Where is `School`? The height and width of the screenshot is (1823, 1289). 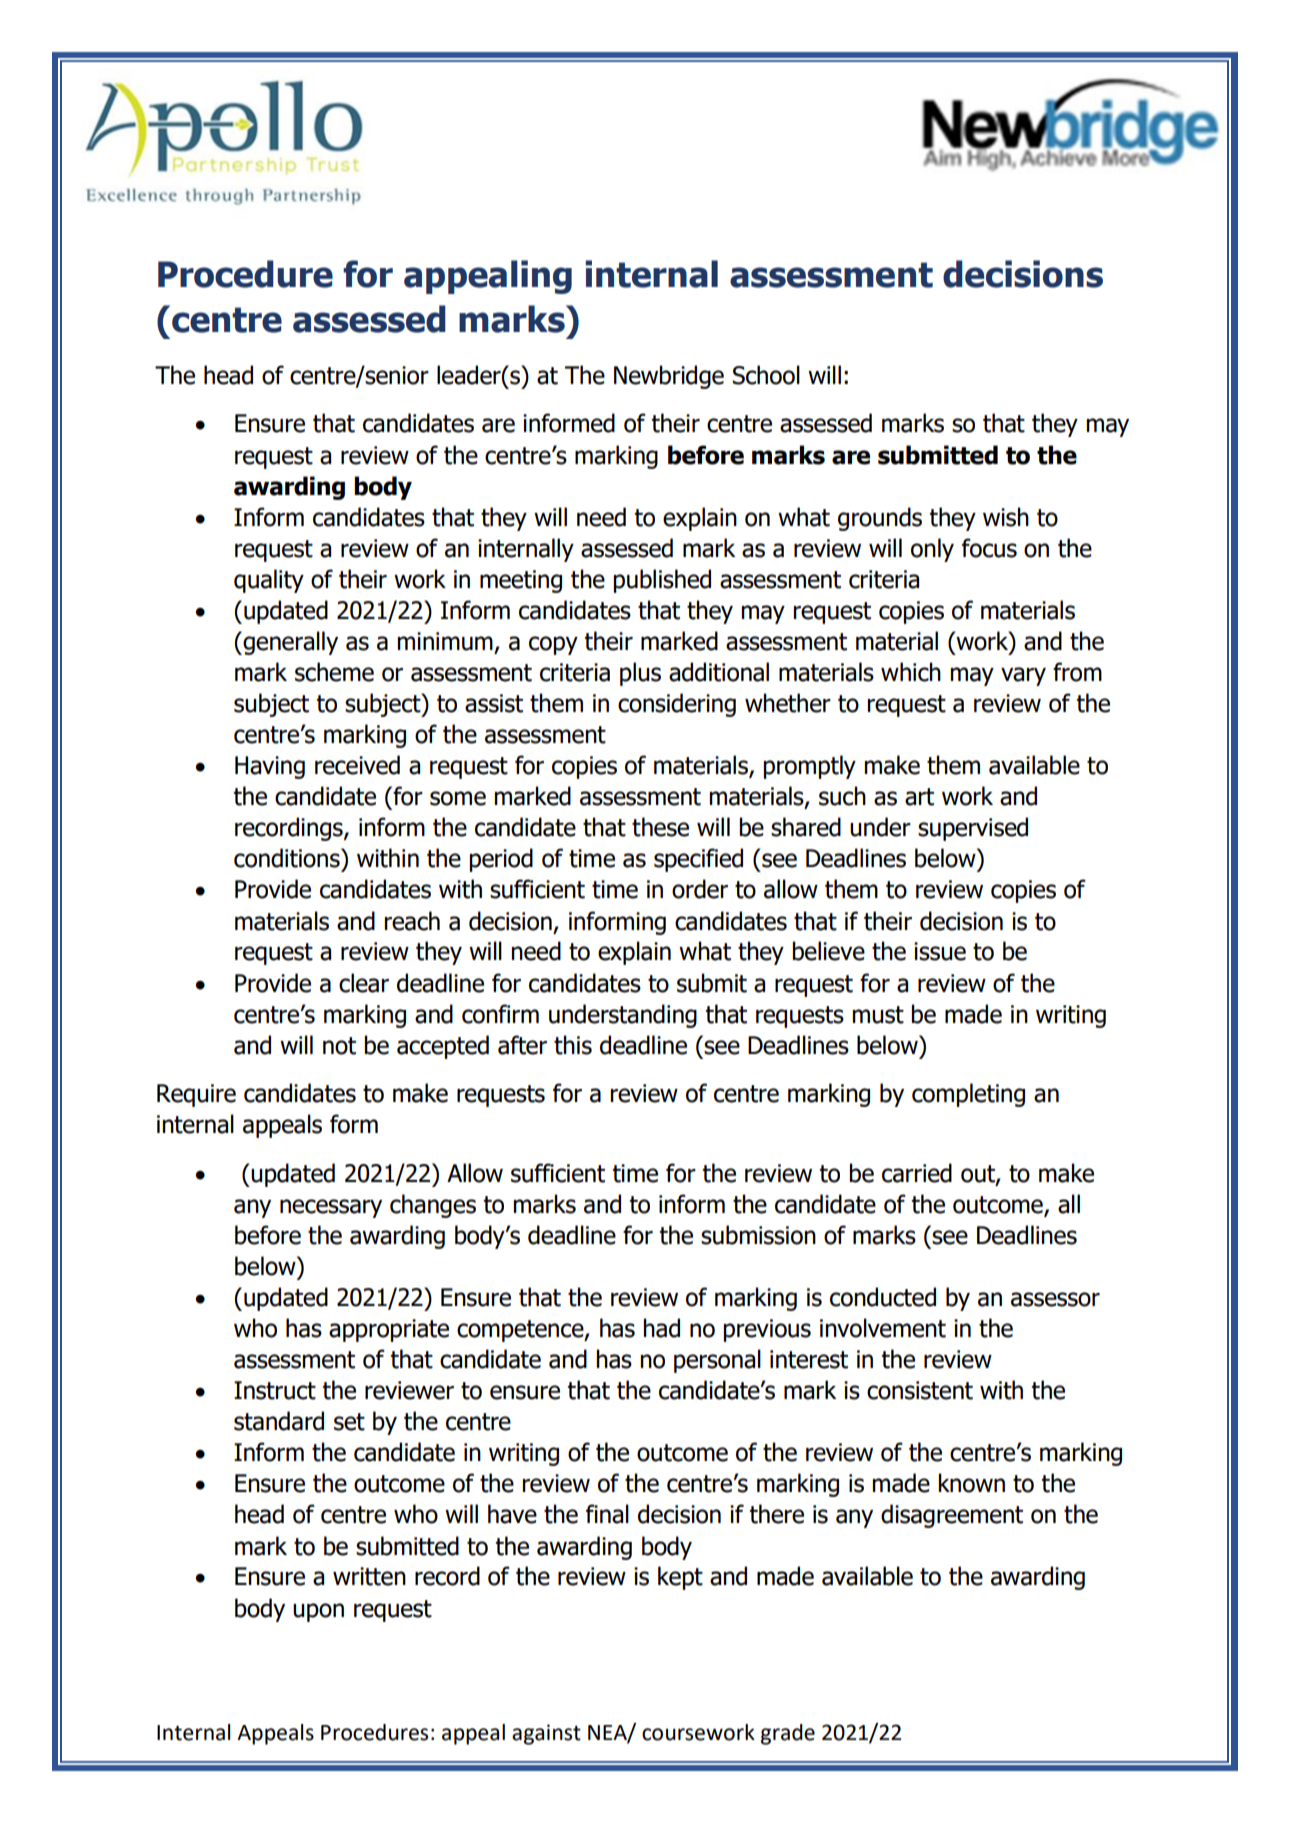
School is located at coordinates (766, 375).
